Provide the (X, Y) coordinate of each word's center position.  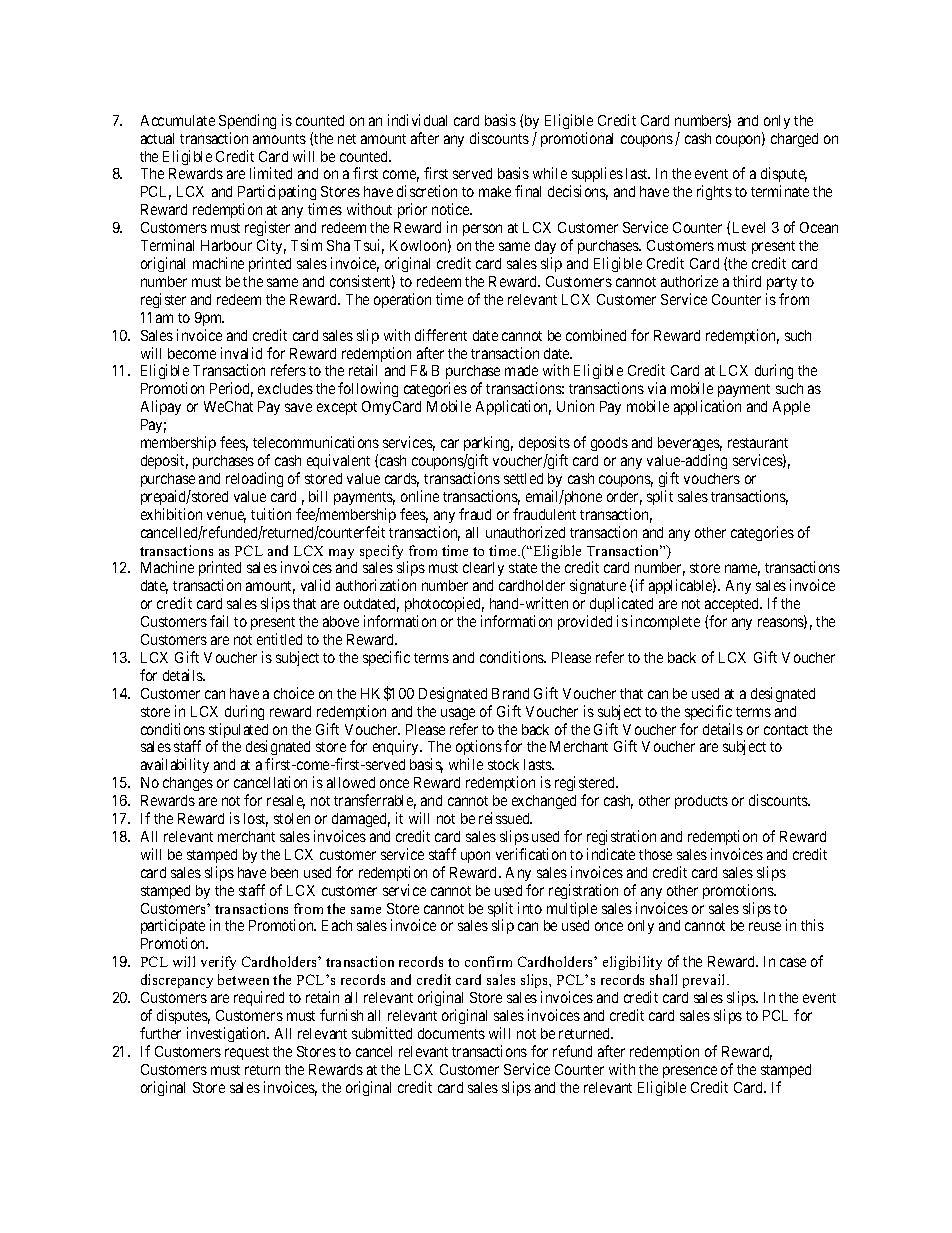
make (495, 191)
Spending (247, 121)
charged (794, 140)
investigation (228, 1034)
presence (690, 1072)
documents (451, 1033)
